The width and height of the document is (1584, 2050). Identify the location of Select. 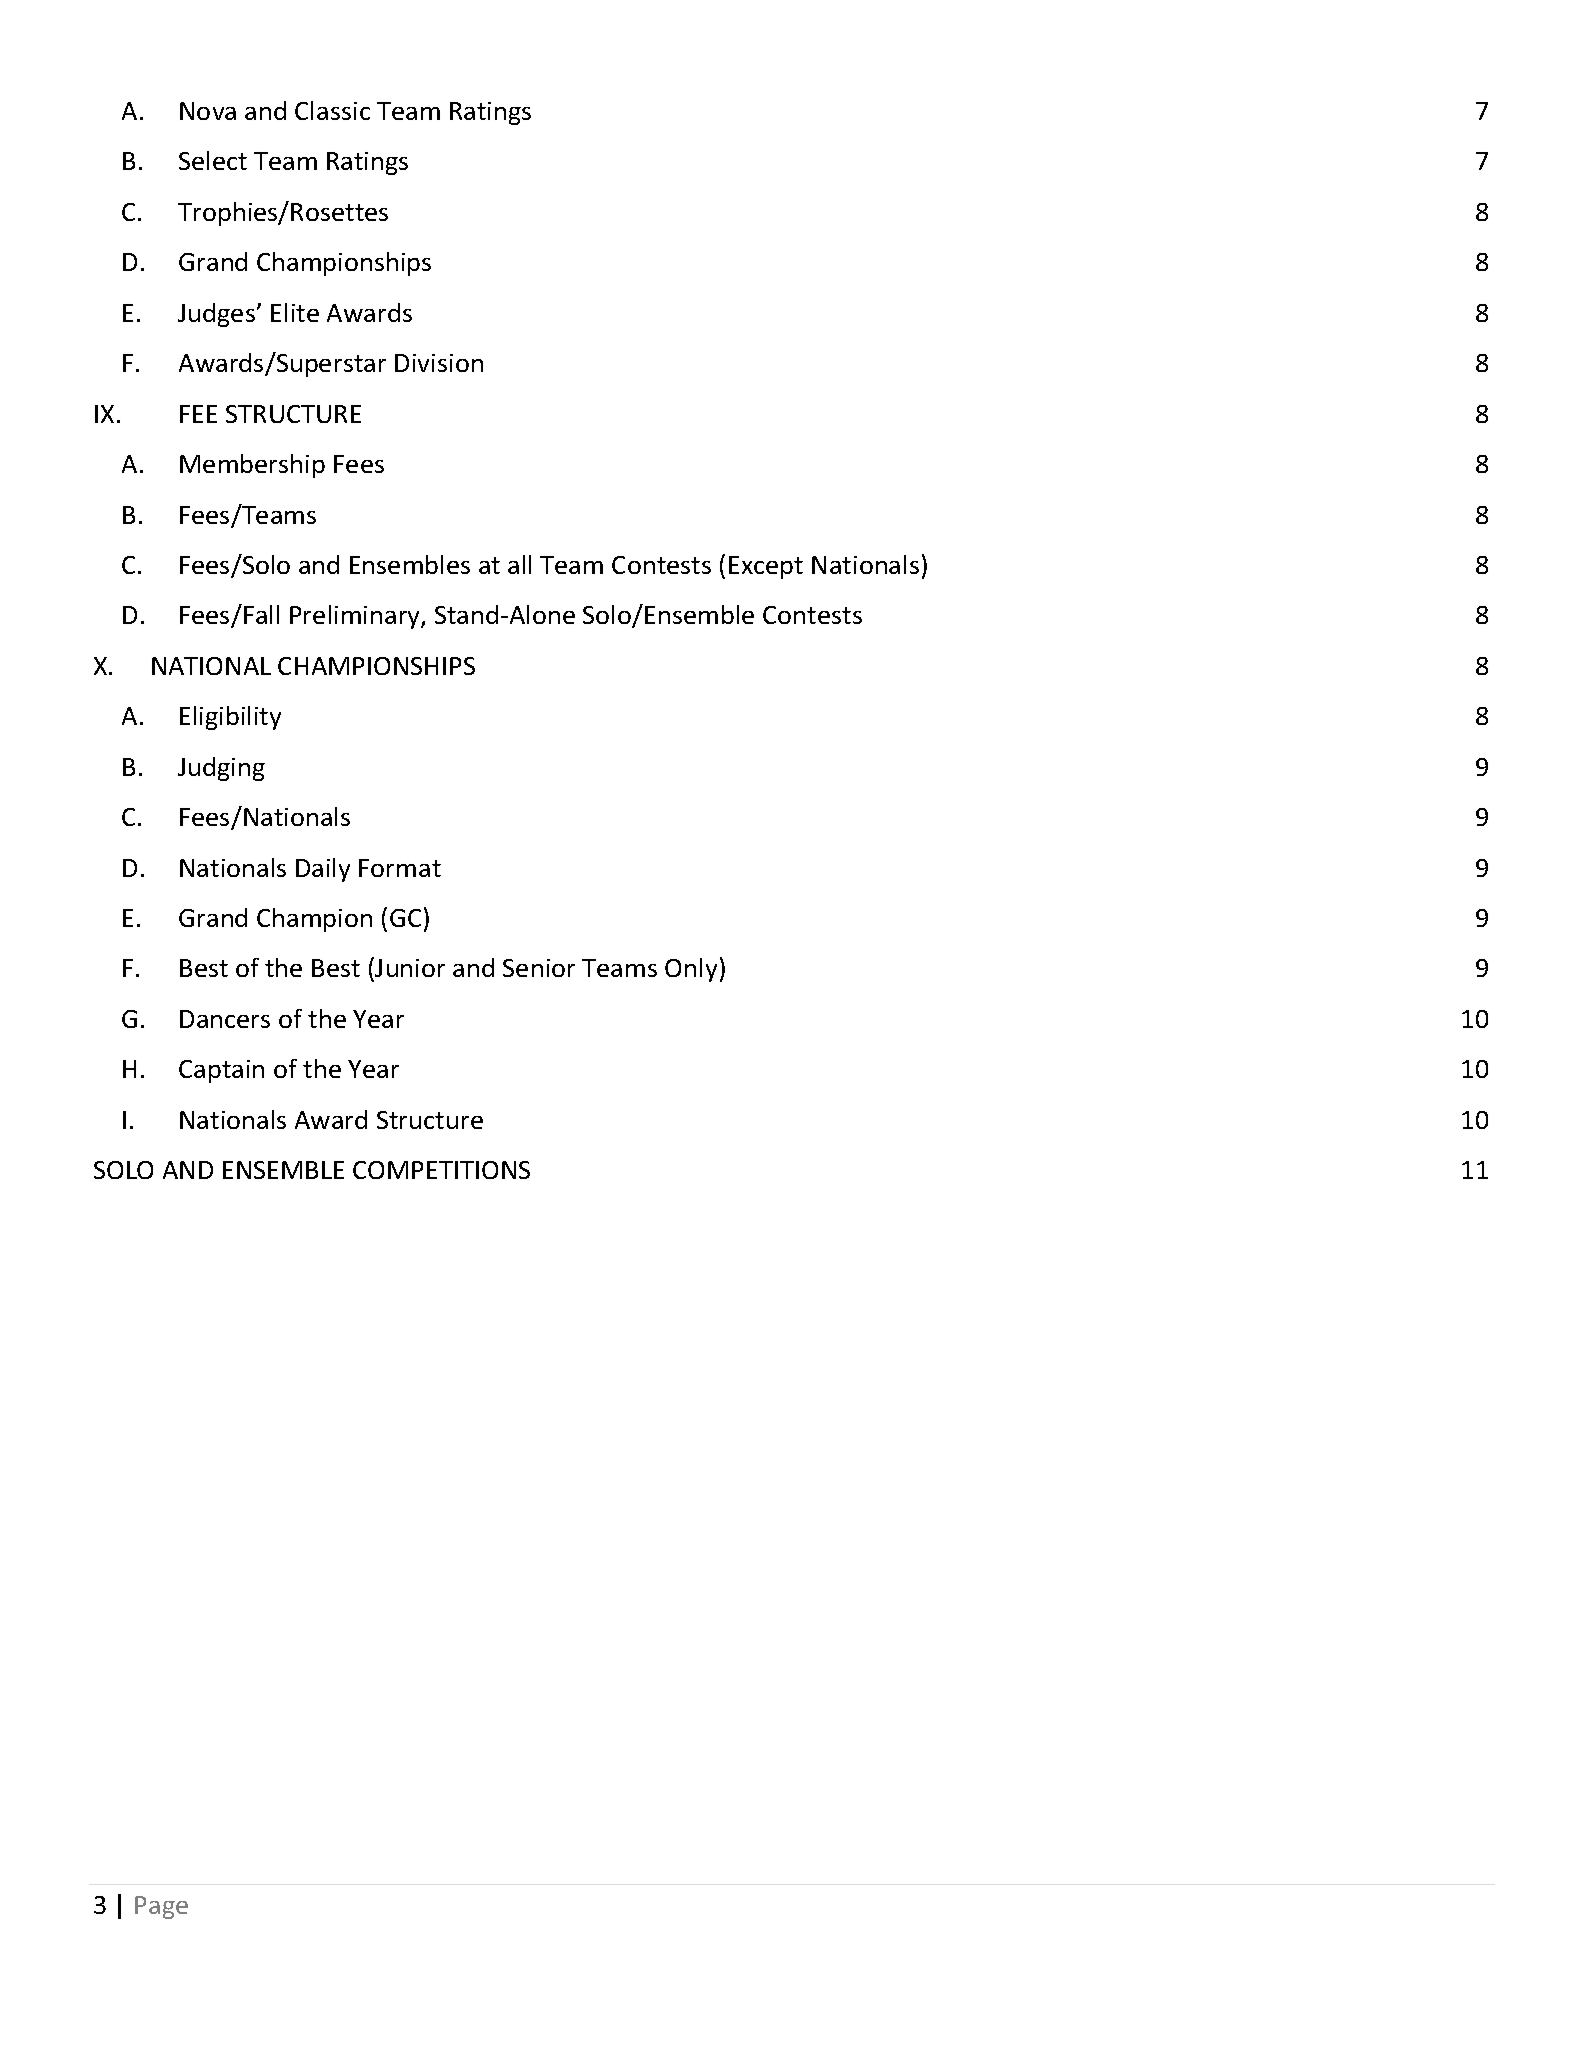
(213, 160).
